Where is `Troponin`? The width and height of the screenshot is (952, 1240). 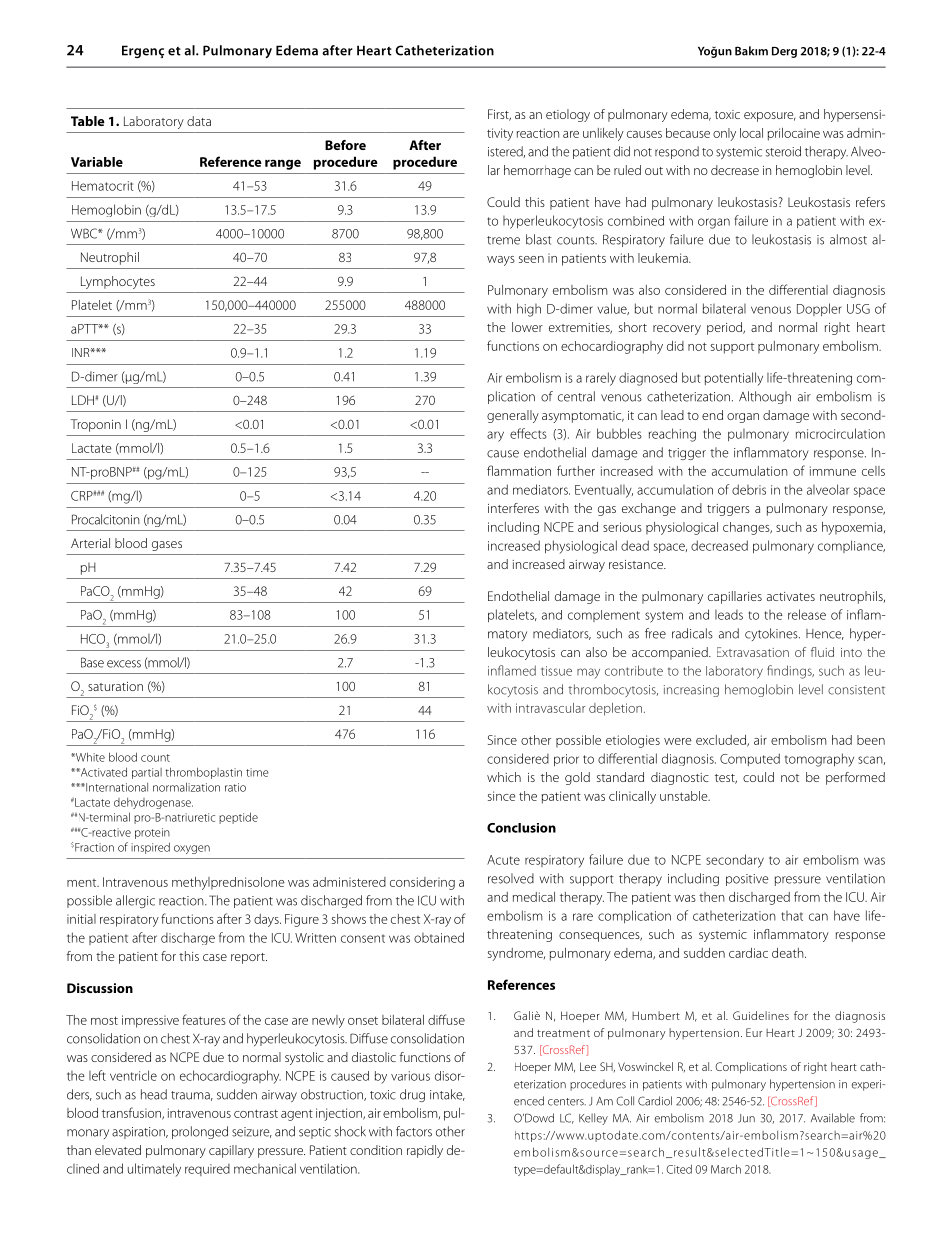 Troponin is located at coordinates (95, 425).
